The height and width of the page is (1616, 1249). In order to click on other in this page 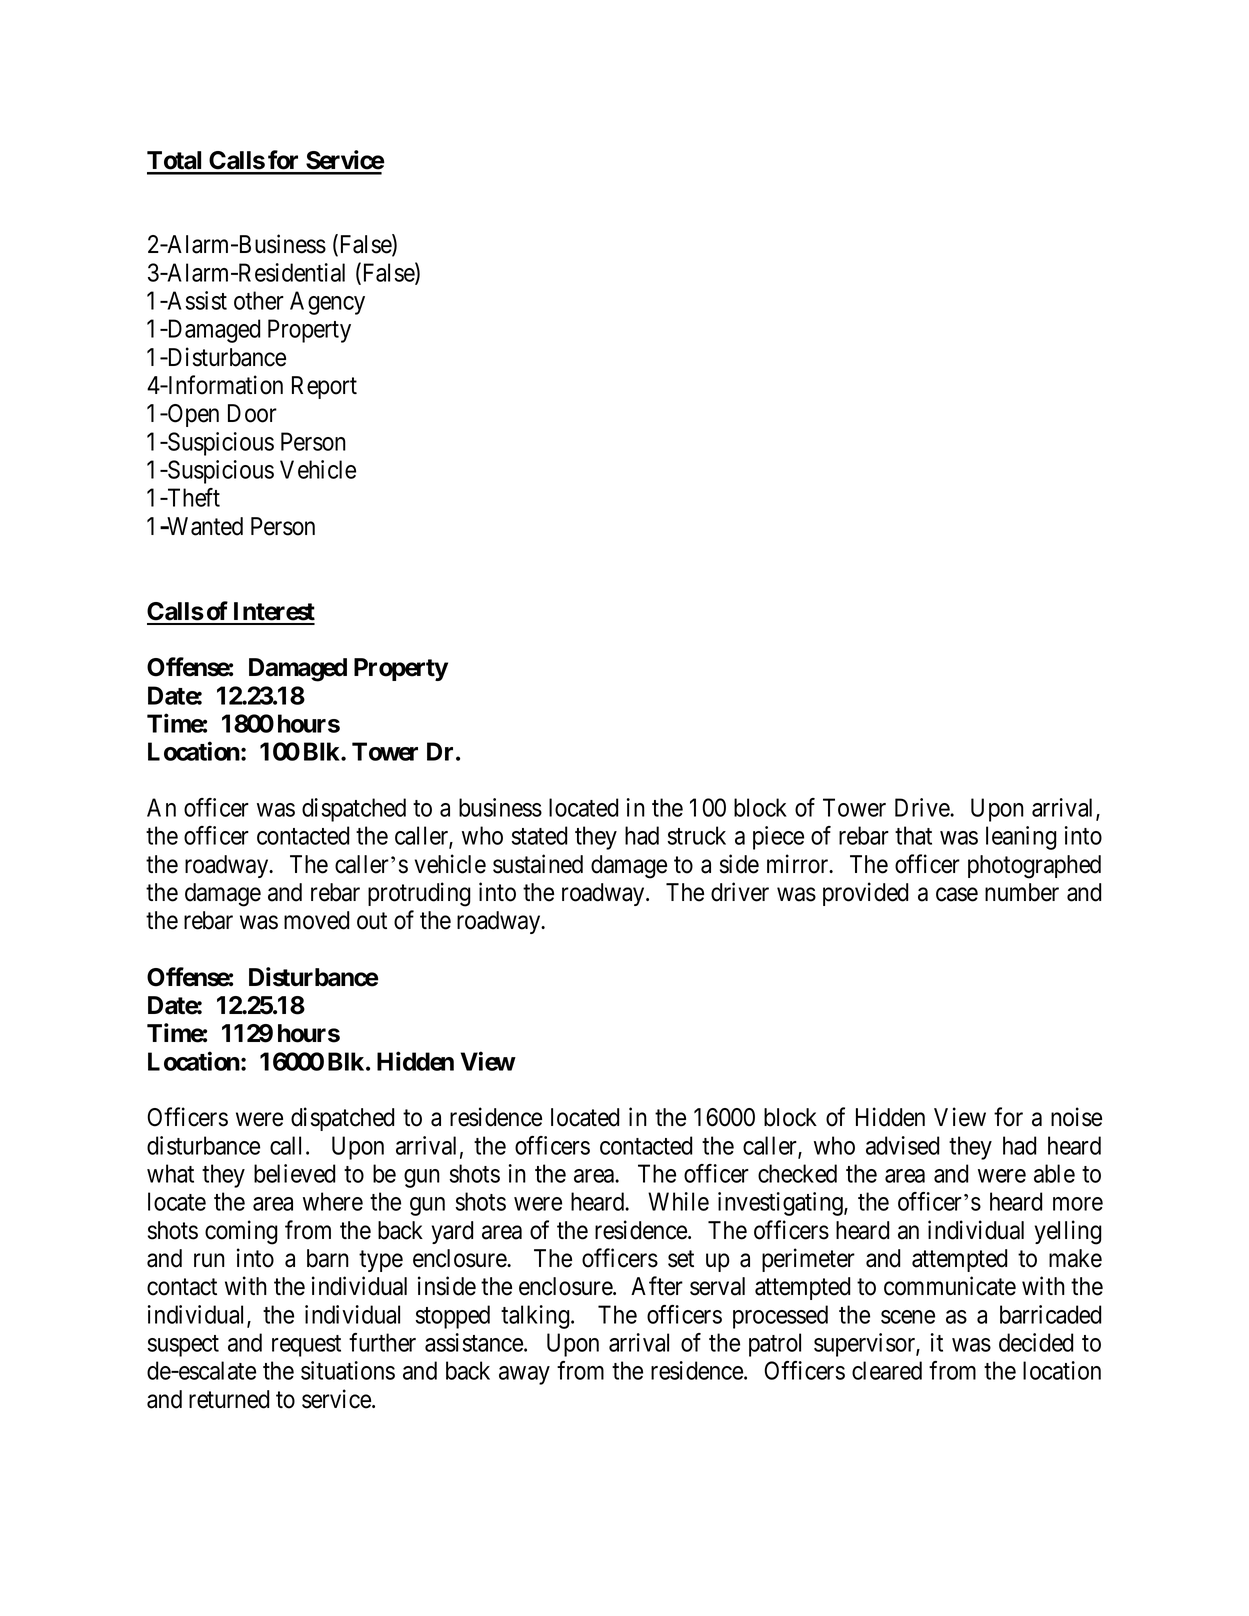, I will do `click(259, 300)`.
